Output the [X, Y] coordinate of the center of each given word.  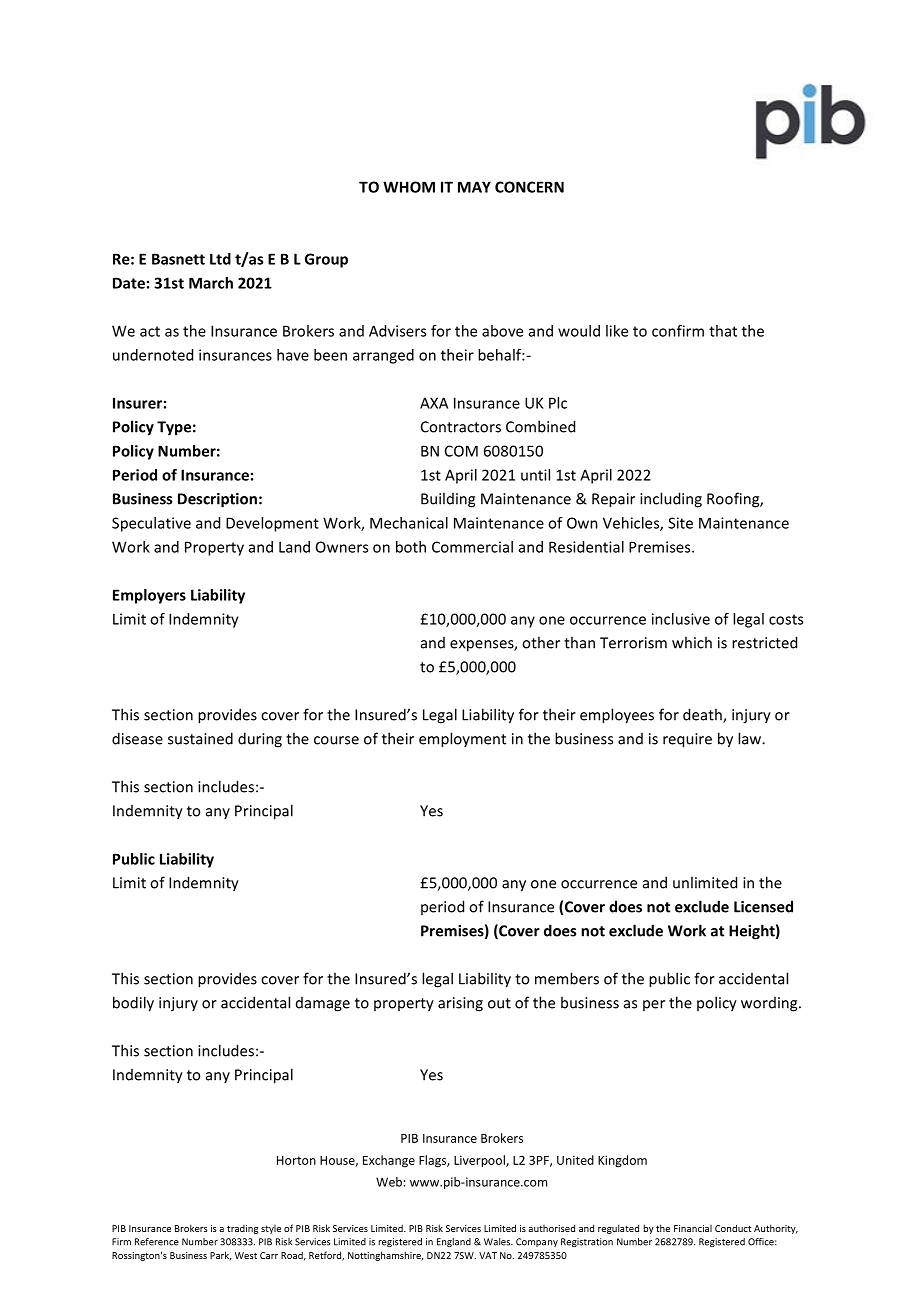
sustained [200, 738]
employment [462, 740]
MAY [474, 187]
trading [242, 1229]
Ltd [220, 259]
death [703, 715]
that [723, 331]
